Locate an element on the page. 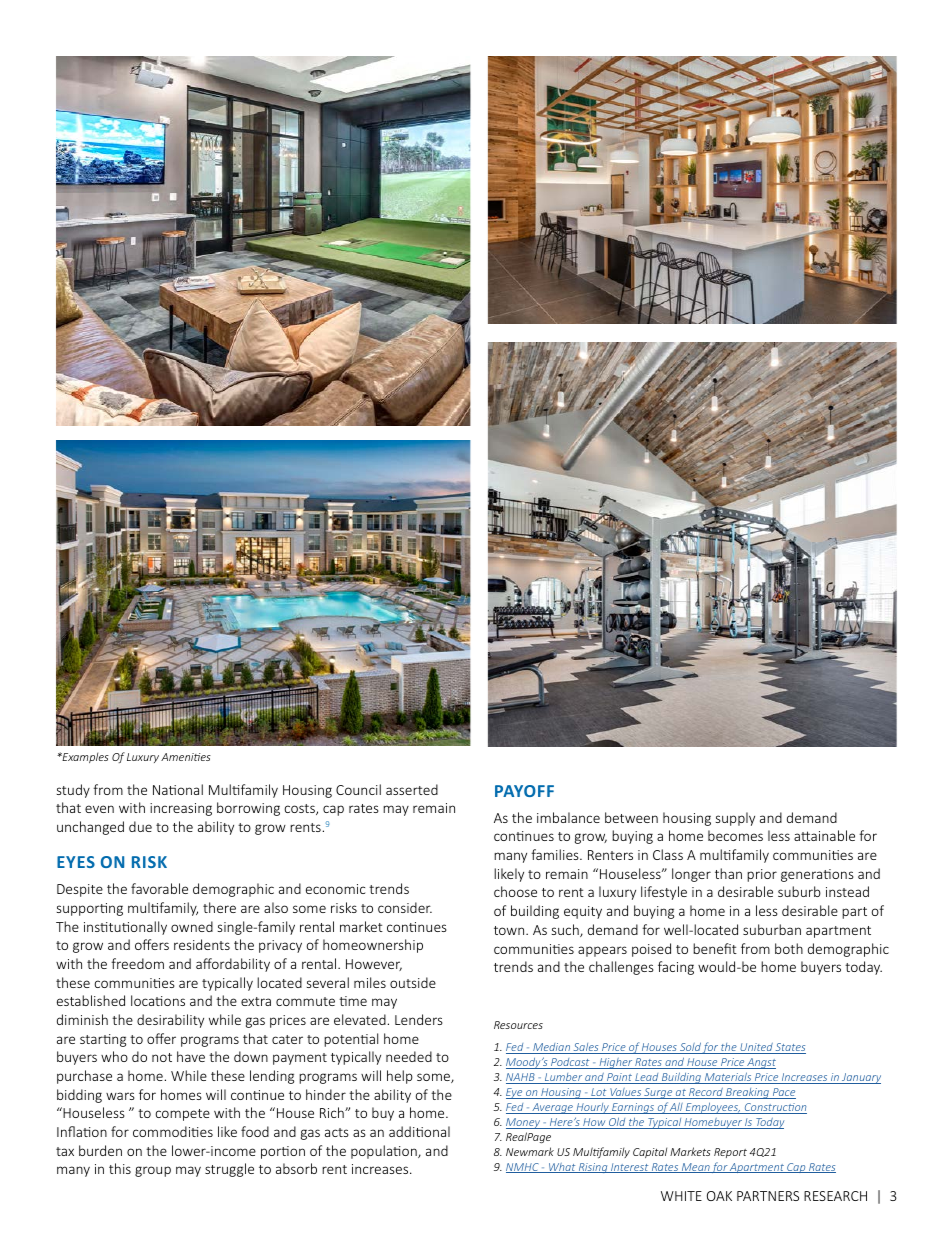  asserted is located at coordinates (412, 789).
